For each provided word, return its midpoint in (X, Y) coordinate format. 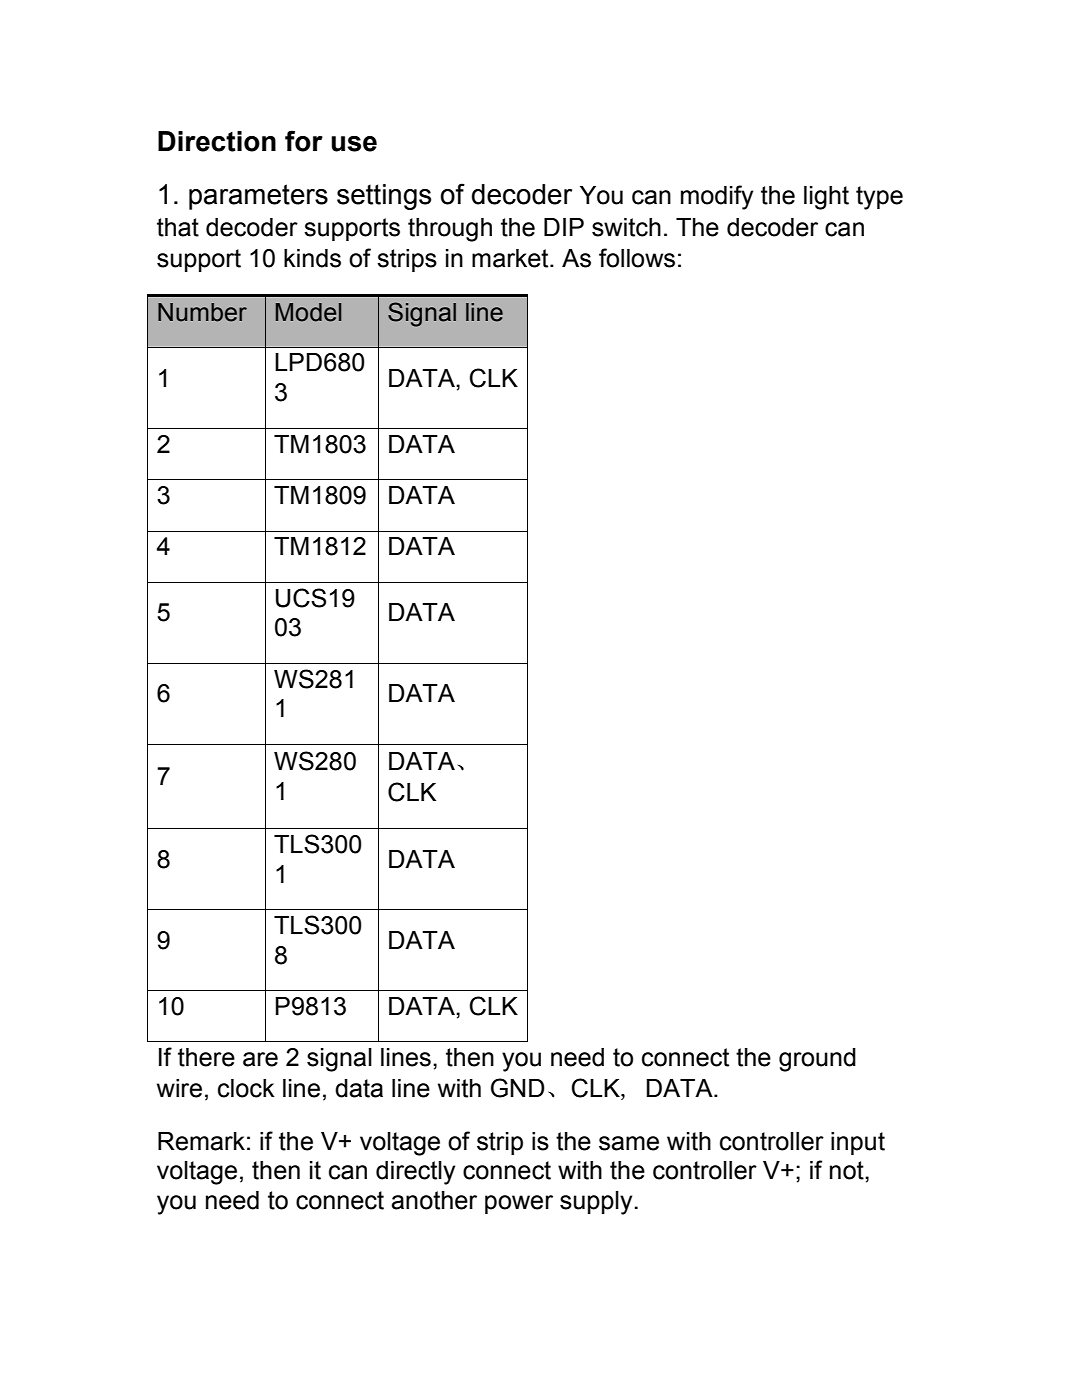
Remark (201, 1141)
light (826, 198)
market (511, 258)
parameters (258, 197)
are (260, 1059)
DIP (564, 227)
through (450, 230)
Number (202, 312)
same (629, 1143)
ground (817, 1060)
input (858, 1143)
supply (596, 1203)
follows (637, 258)
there (206, 1057)
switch (626, 227)
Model (308, 312)
